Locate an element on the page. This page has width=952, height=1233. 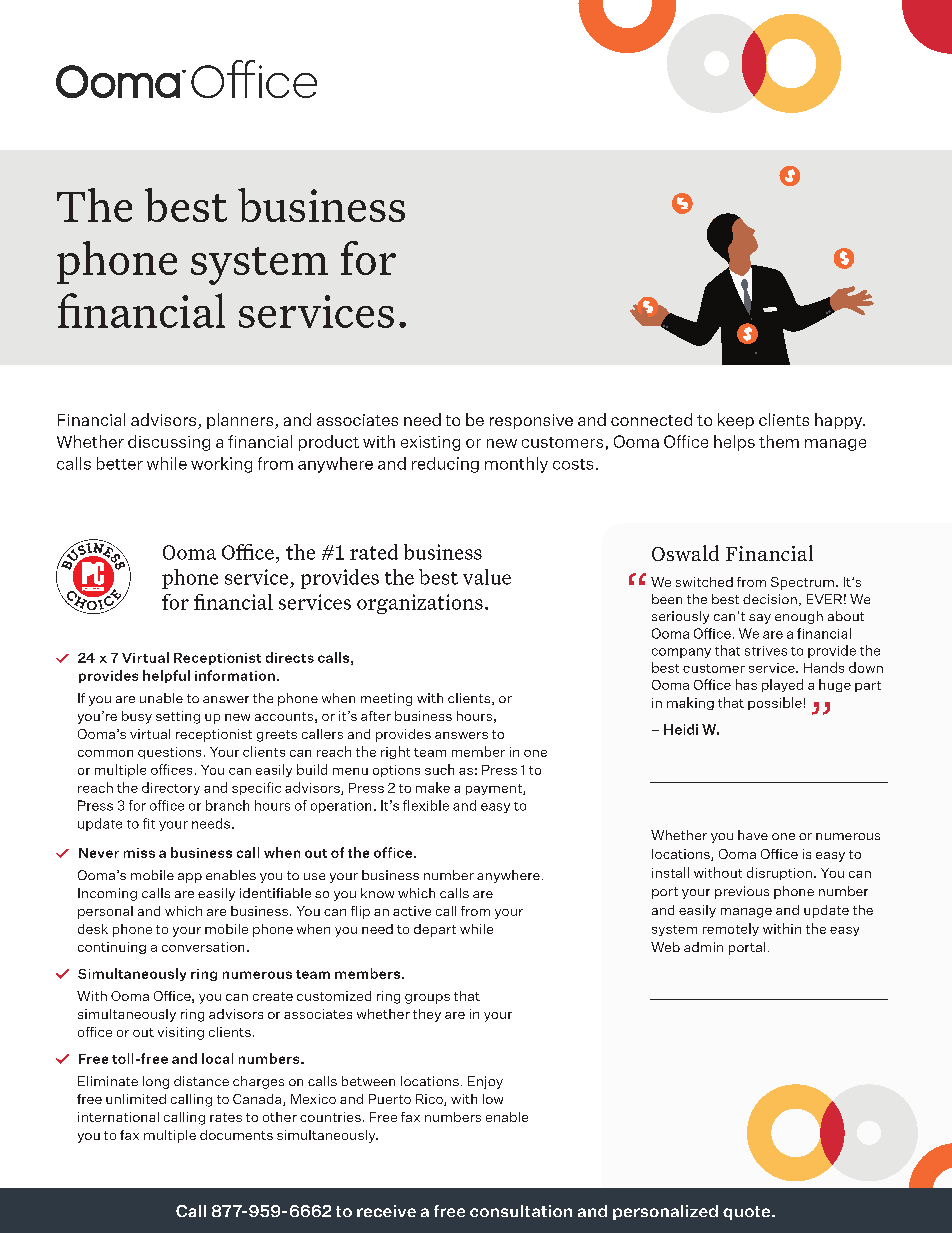
them is located at coordinates (779, 441).
